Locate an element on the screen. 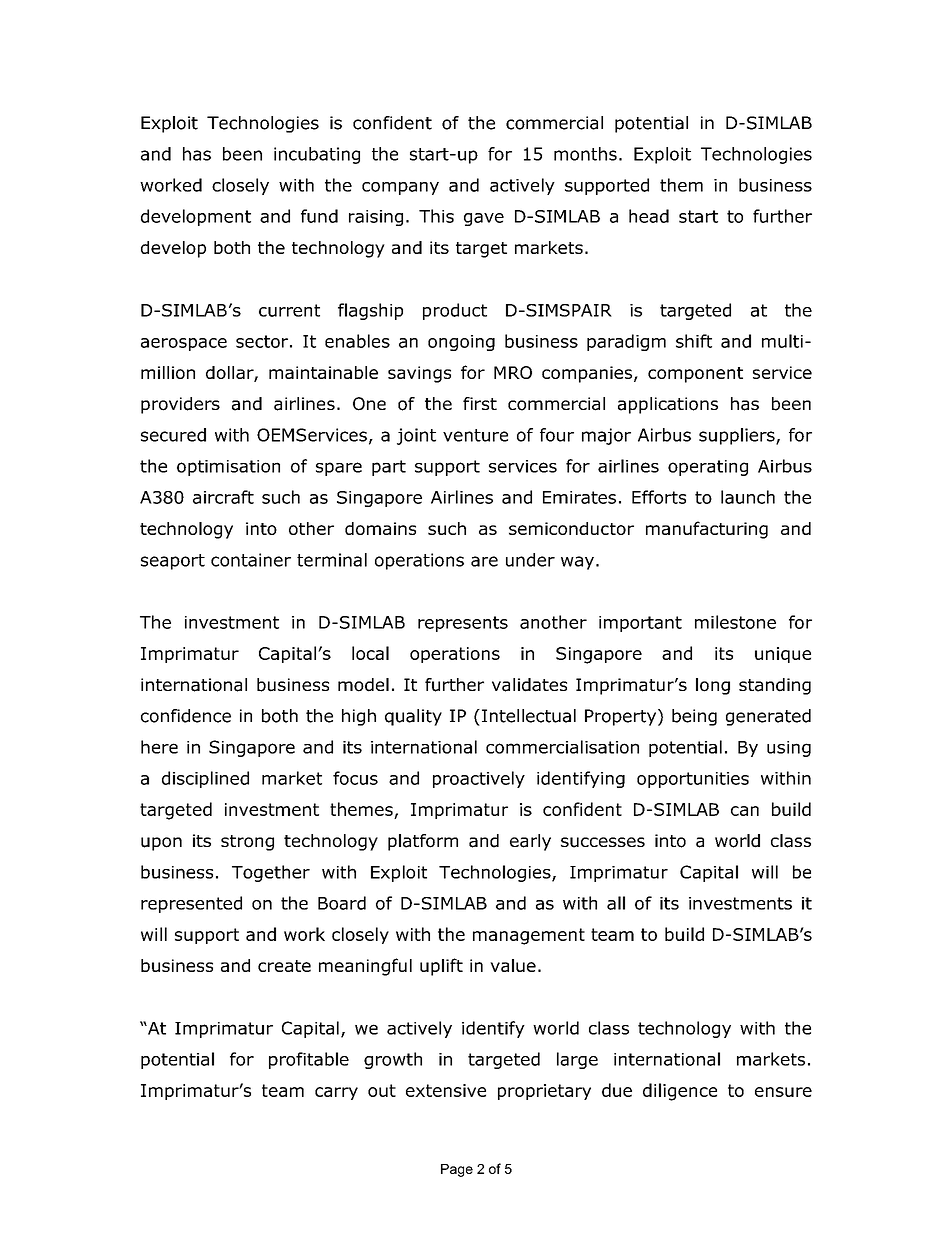  incubating is located at coordinates (317, 155).
